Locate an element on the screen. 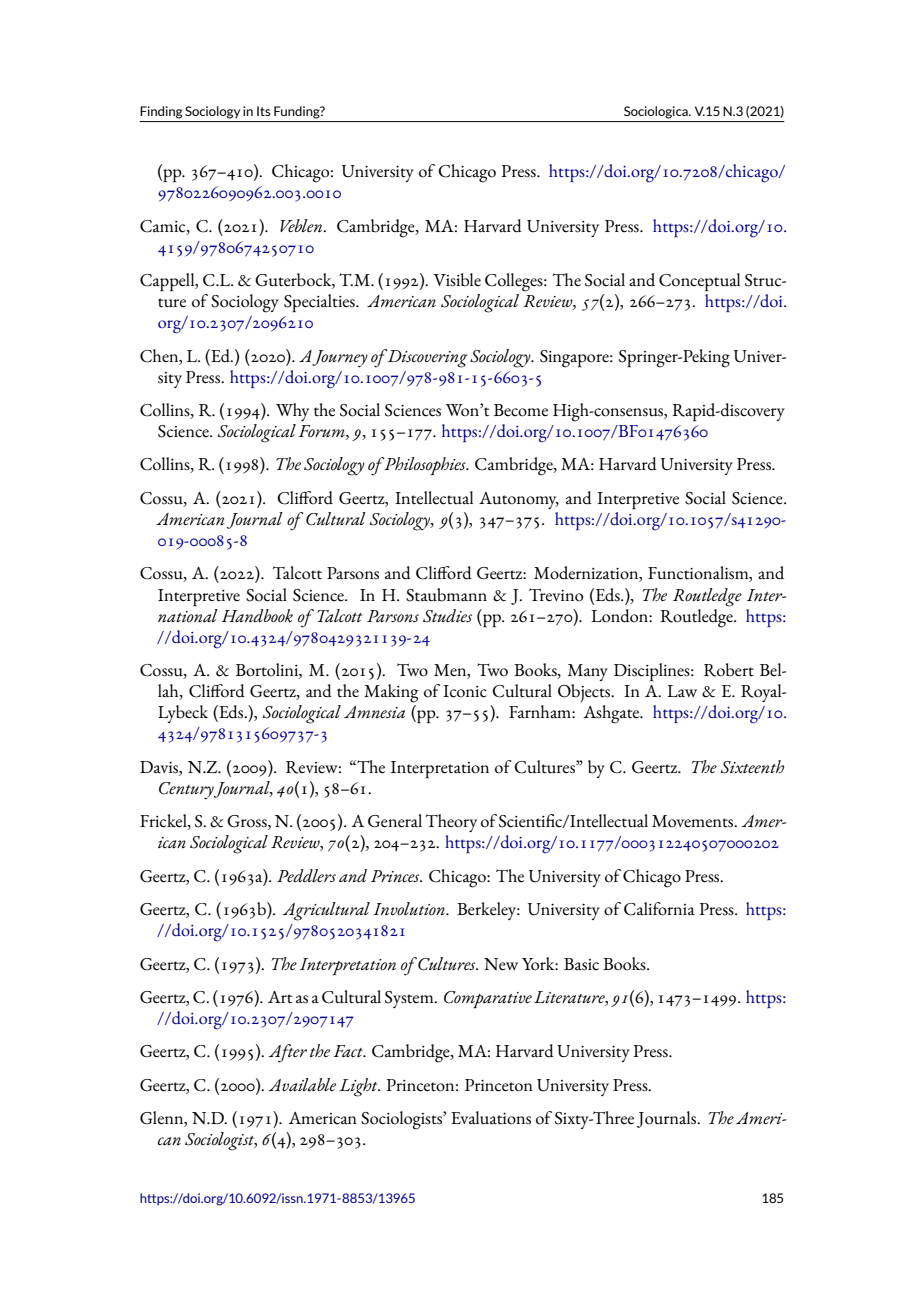 The width and height of the screenshot is (924, 1308). Become is located at coordinates (521, 410).
